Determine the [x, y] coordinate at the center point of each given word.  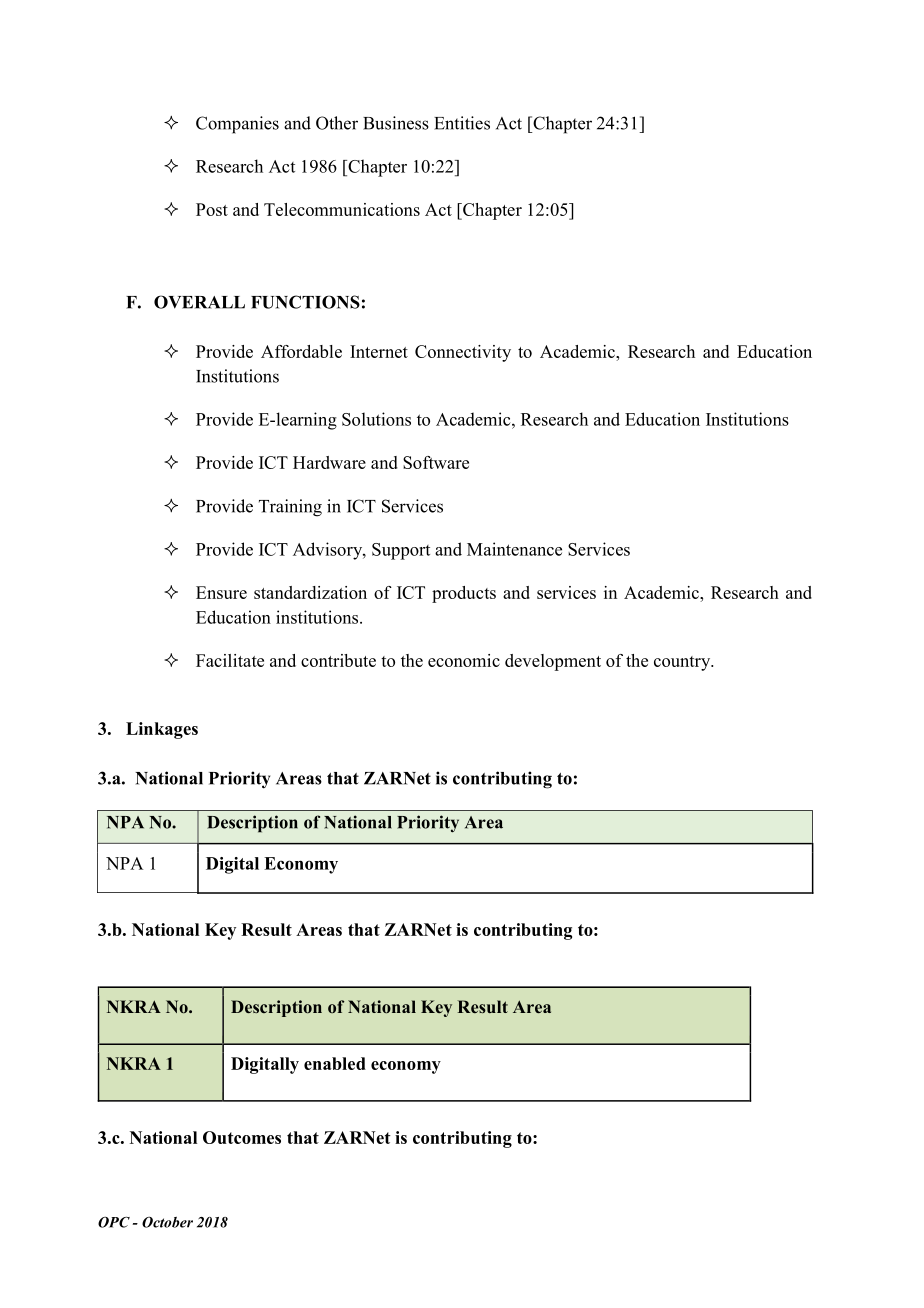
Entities [462, 123]
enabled [335, 1063]
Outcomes [242, 1137]
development [553, 662]
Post [212, 209]
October [167, 1222]
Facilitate [230, 660]
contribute [338, 660]
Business [396, 123]
